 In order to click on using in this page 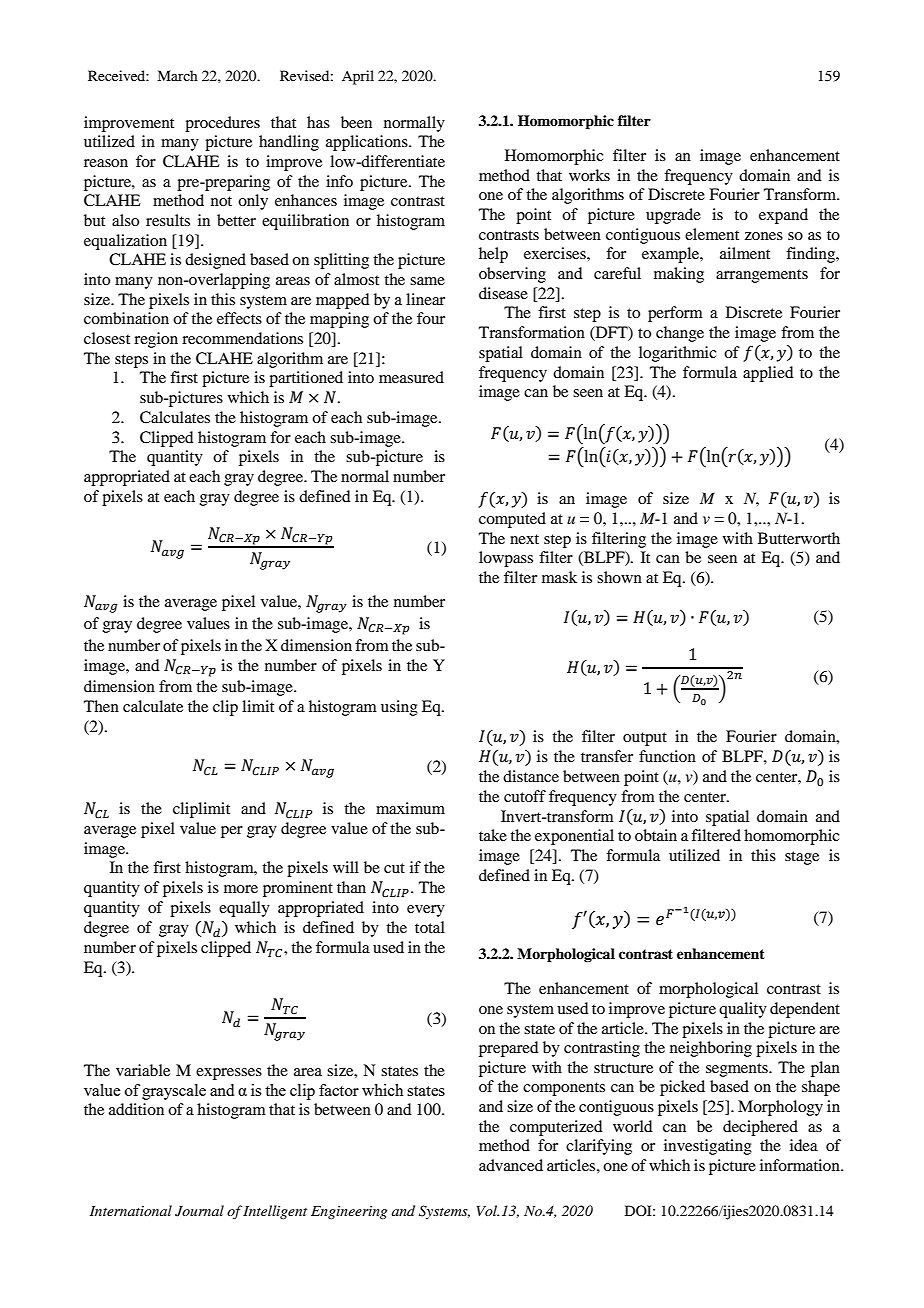, I will do `click(399, 708)`.
